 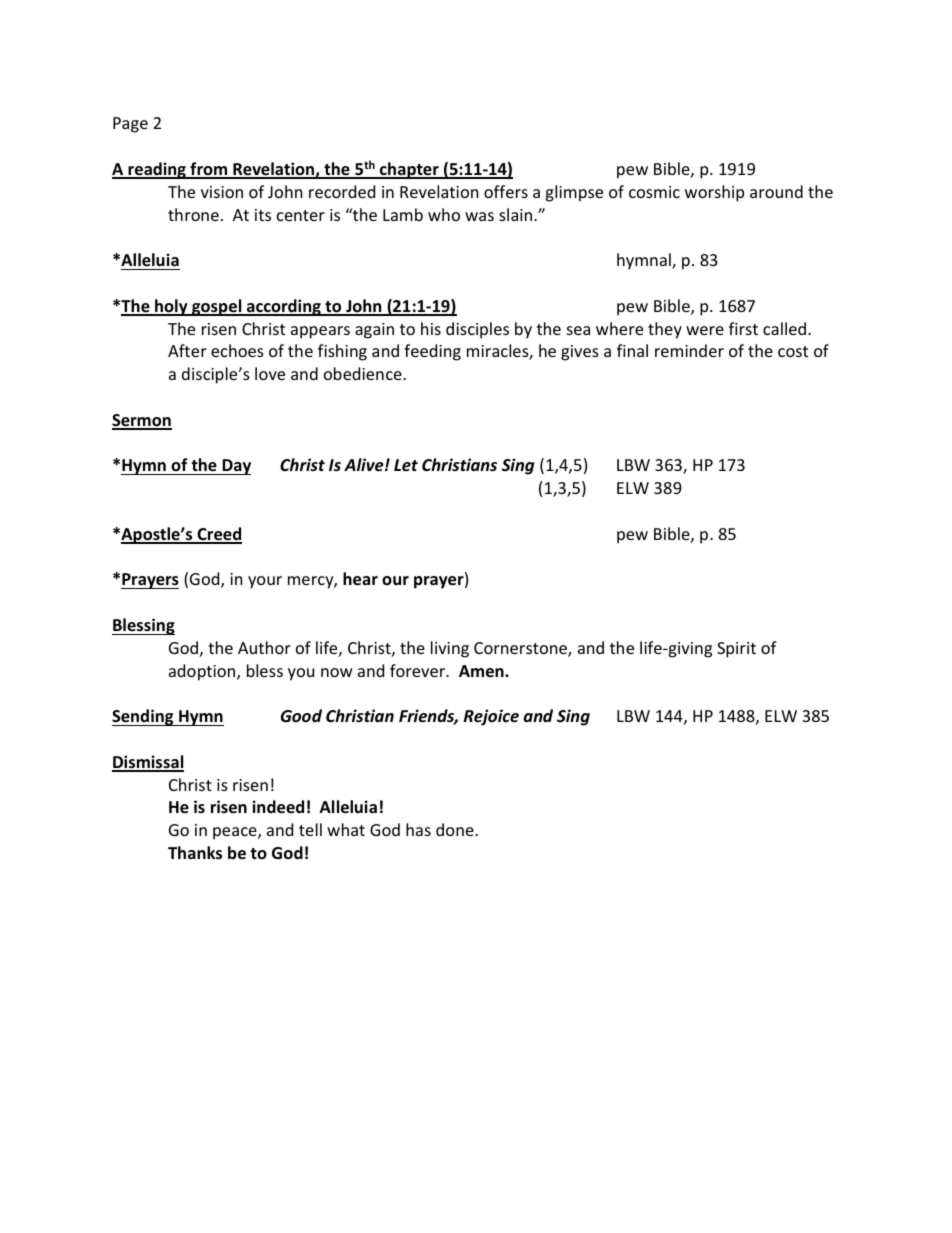 What do you see at coordinates (431, 328) in the document?
I see `his` at bounding box center [431, 328].
